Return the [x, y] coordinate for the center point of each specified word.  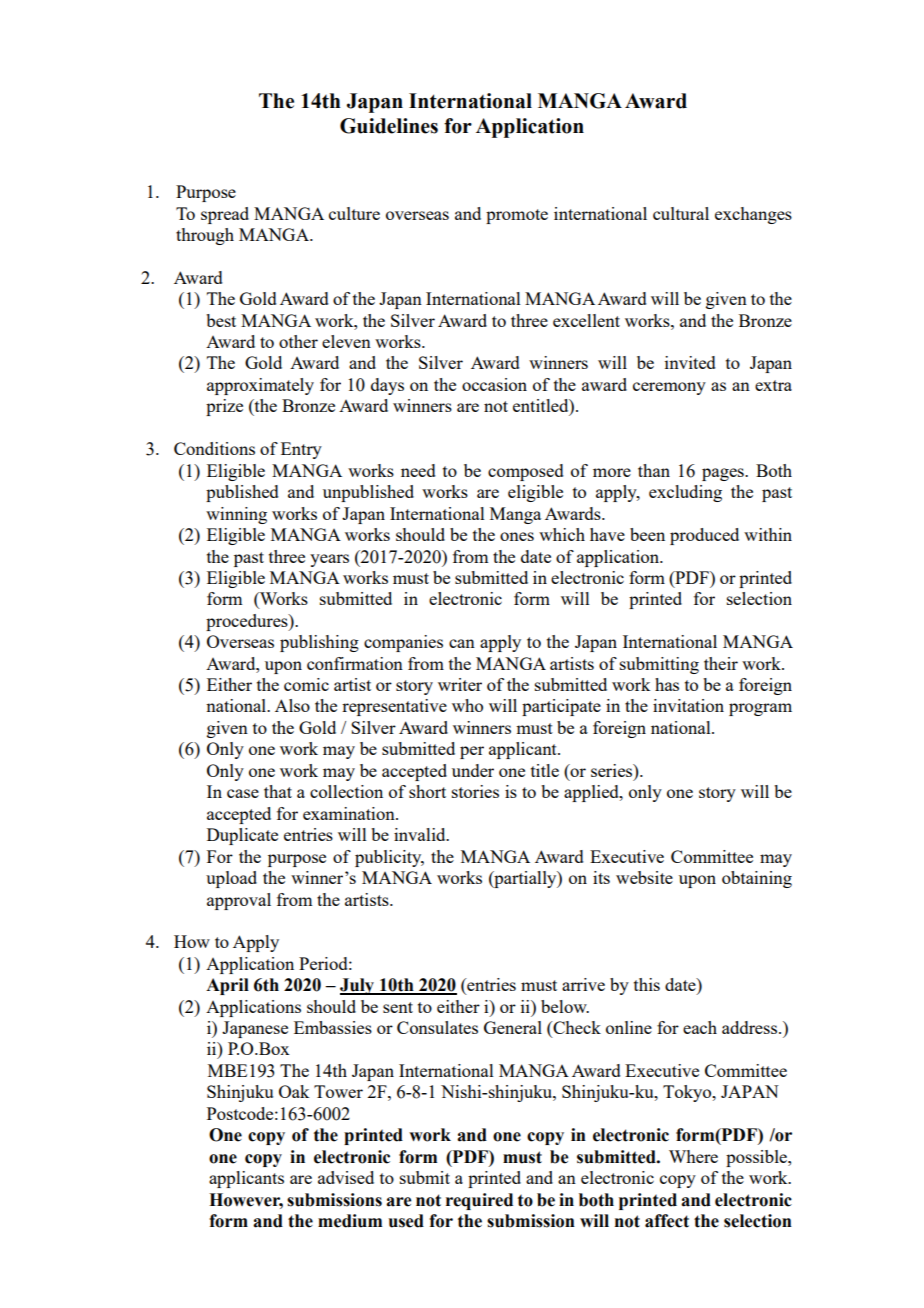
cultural [681, 213]
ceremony [669, 388]
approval [239, 901]
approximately [260, 386]
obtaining [757, 879]
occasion [494, 384]
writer [460, 684]
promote [517, 216]
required [479, 1201]
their [721, 663]
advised [346, 1177]
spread [225, 215]
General [513, 1027]
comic [306, 684]
